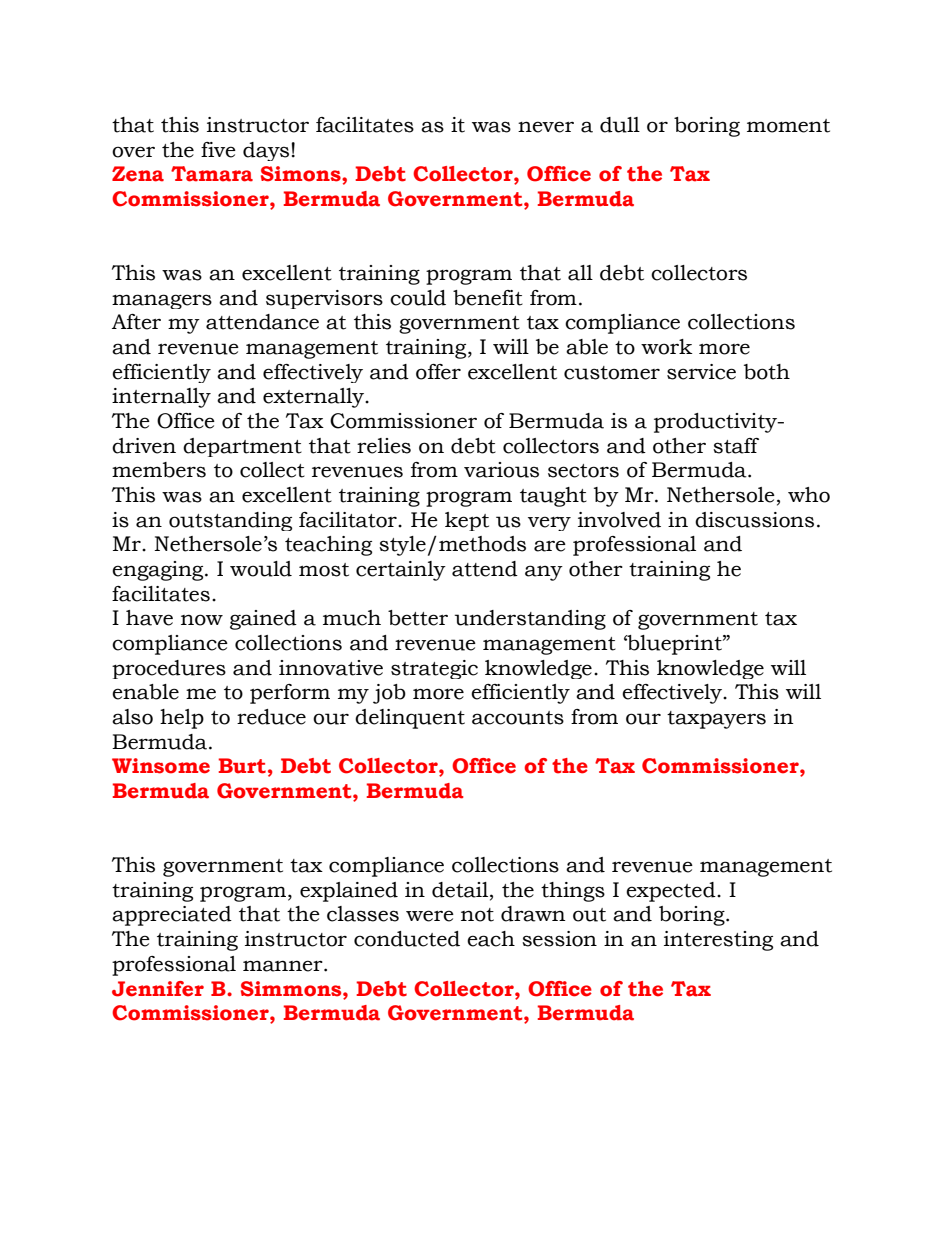 The height and width of the screenshot is (1233, 952). Describe the element at coordinates (718, 941) in the screenshot. I see `interesting` at that location.
